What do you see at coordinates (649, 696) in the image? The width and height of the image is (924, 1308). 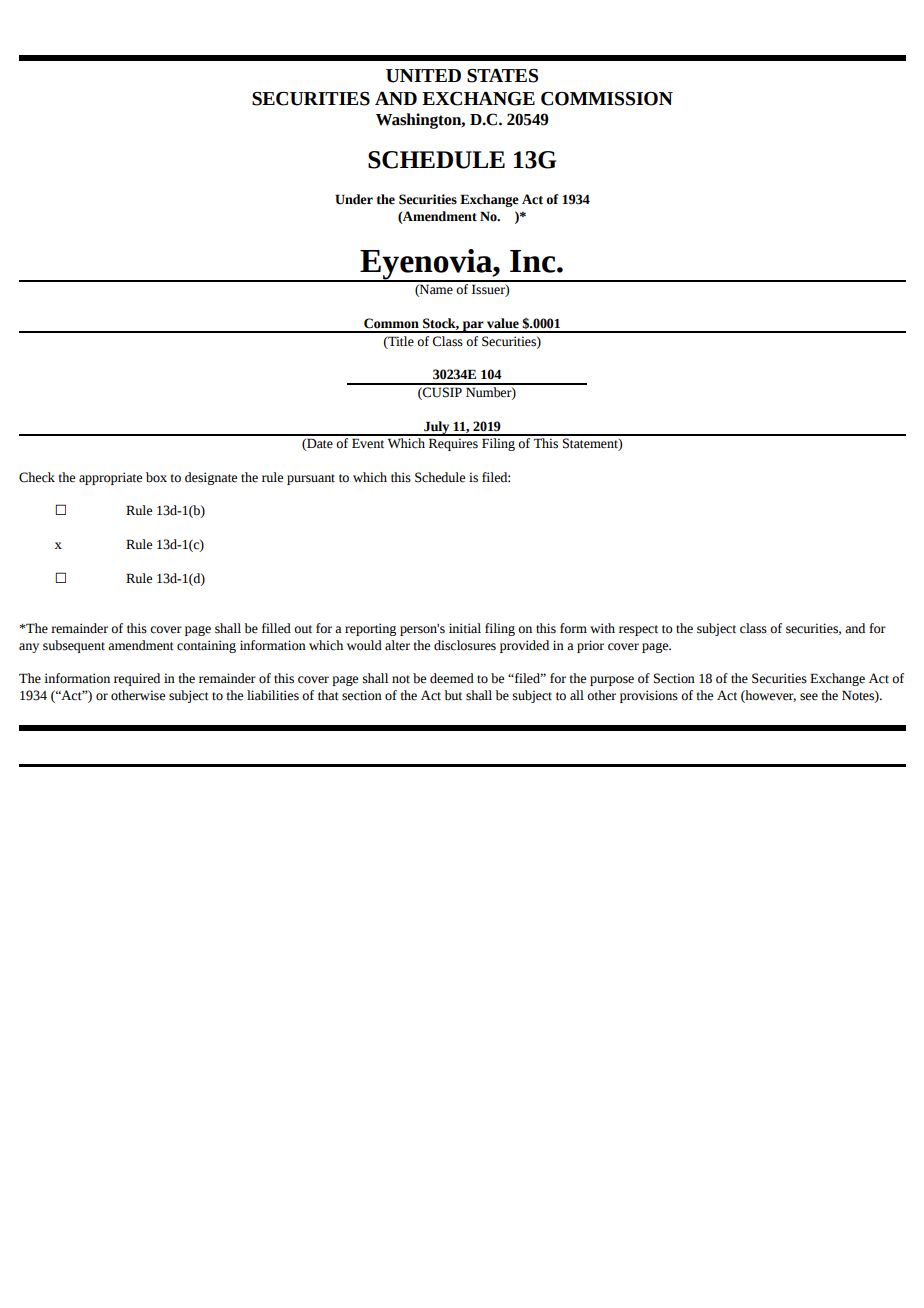 I see `provisions` at bounding box center [649, 696].
